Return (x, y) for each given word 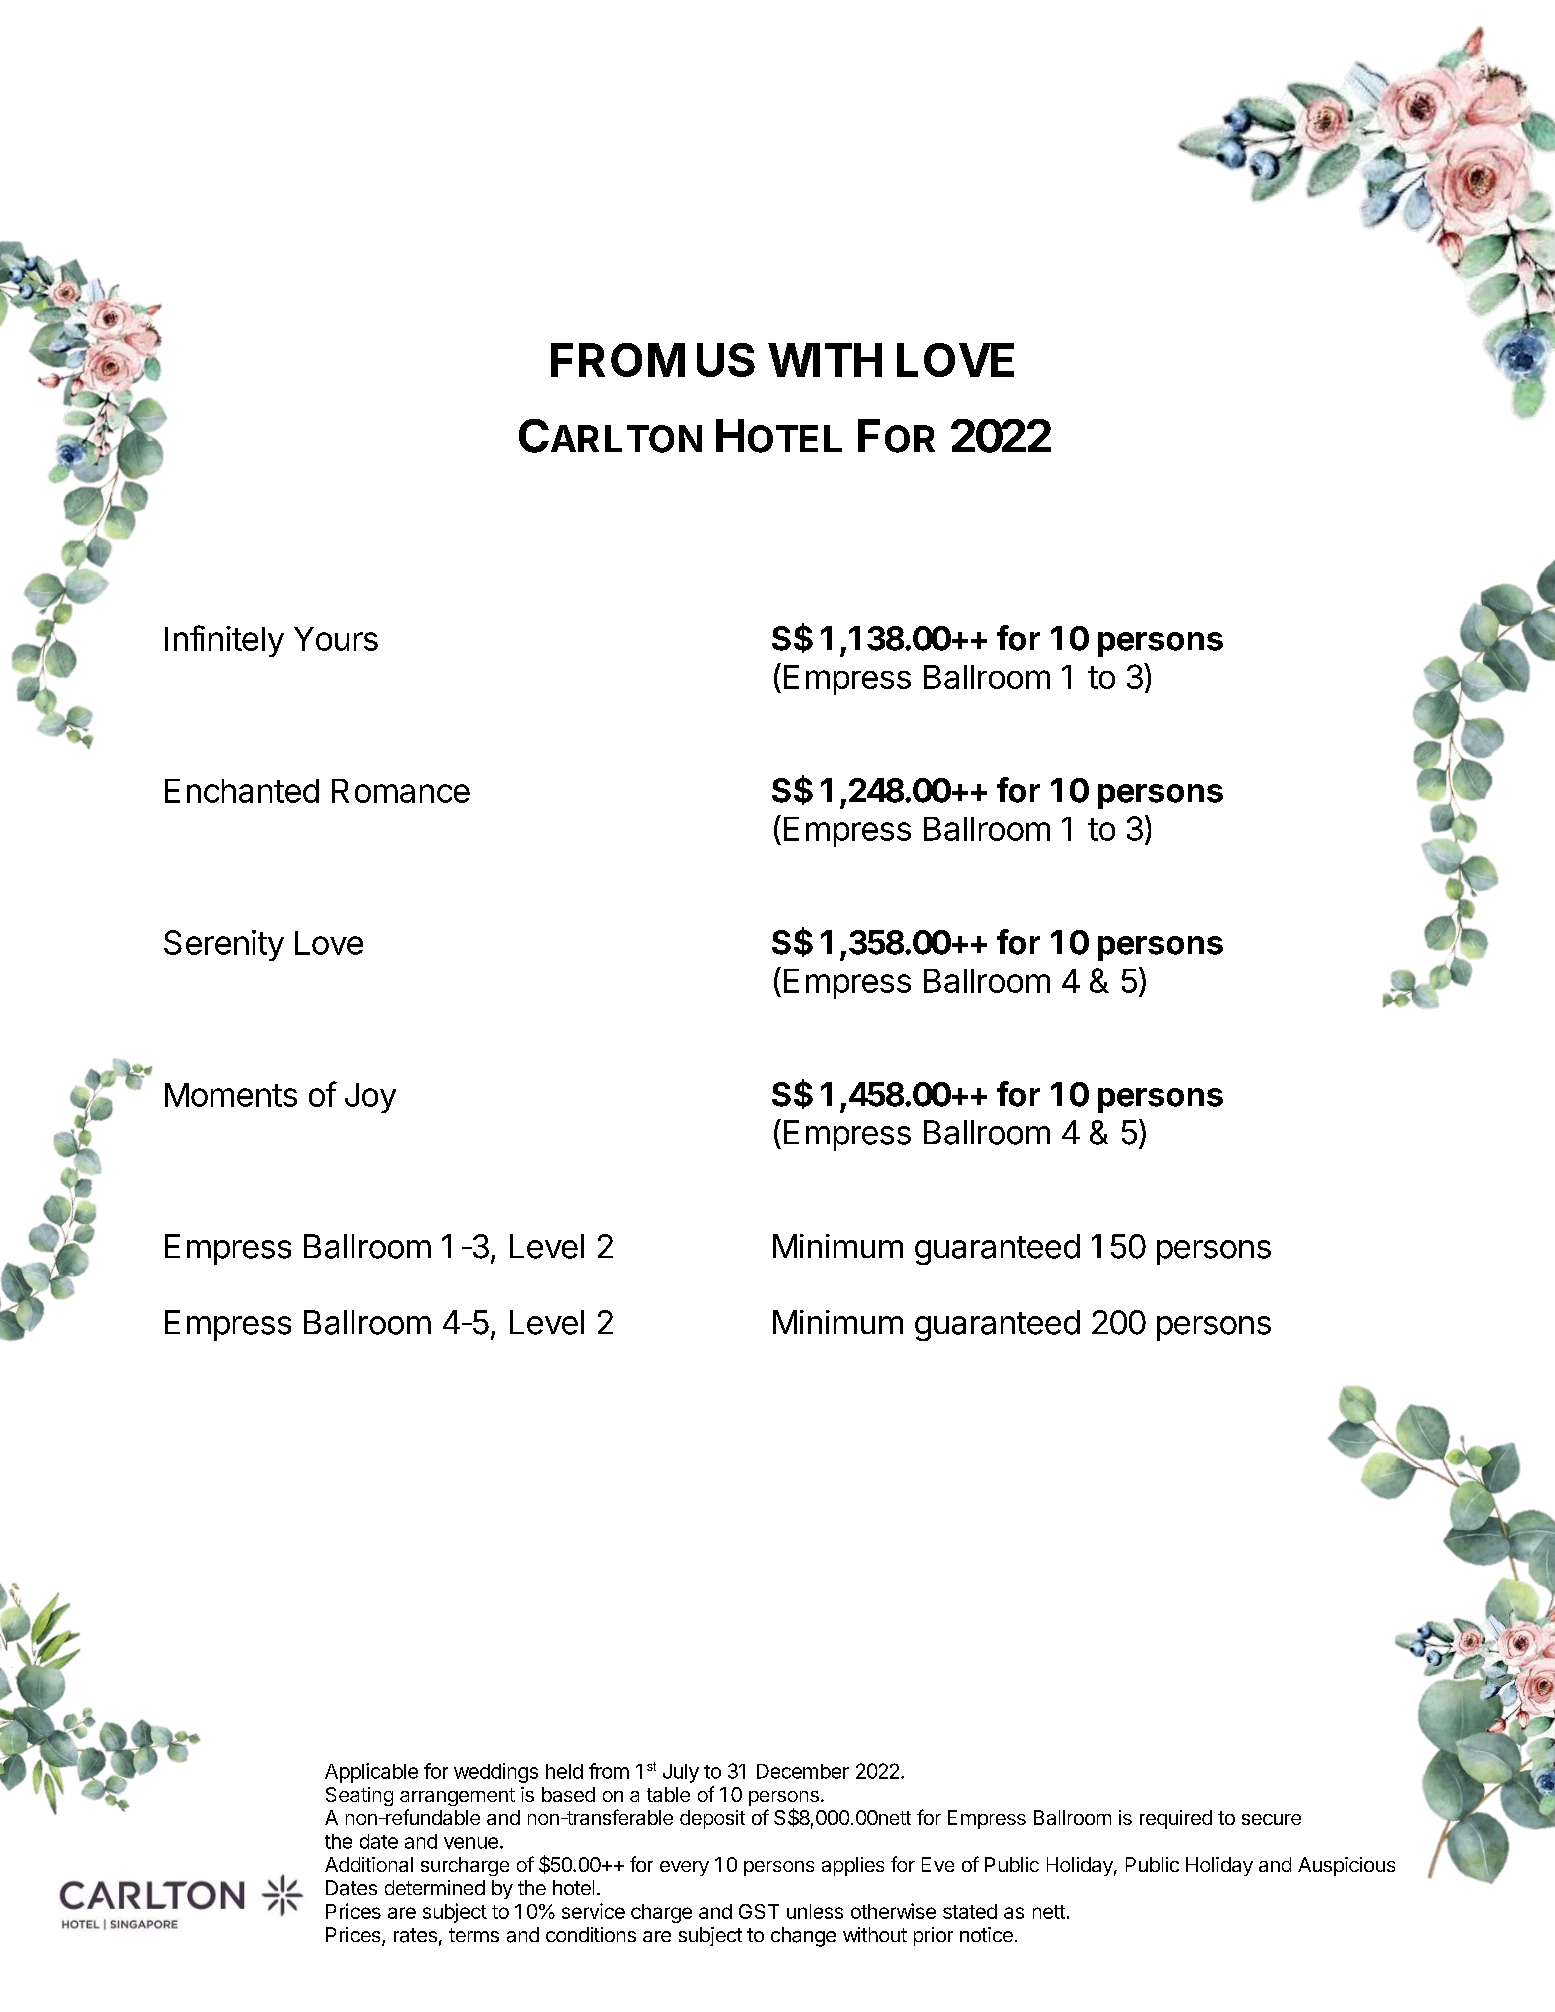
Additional (369, 1864)
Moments (231, 1095)
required (1176, 1819)
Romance (401, 791)
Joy (370, 1098)
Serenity (224, 945)
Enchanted (242, 791)
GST (759, 1911)
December (803, 1771)
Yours (336, 639)
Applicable (371, 1773)
